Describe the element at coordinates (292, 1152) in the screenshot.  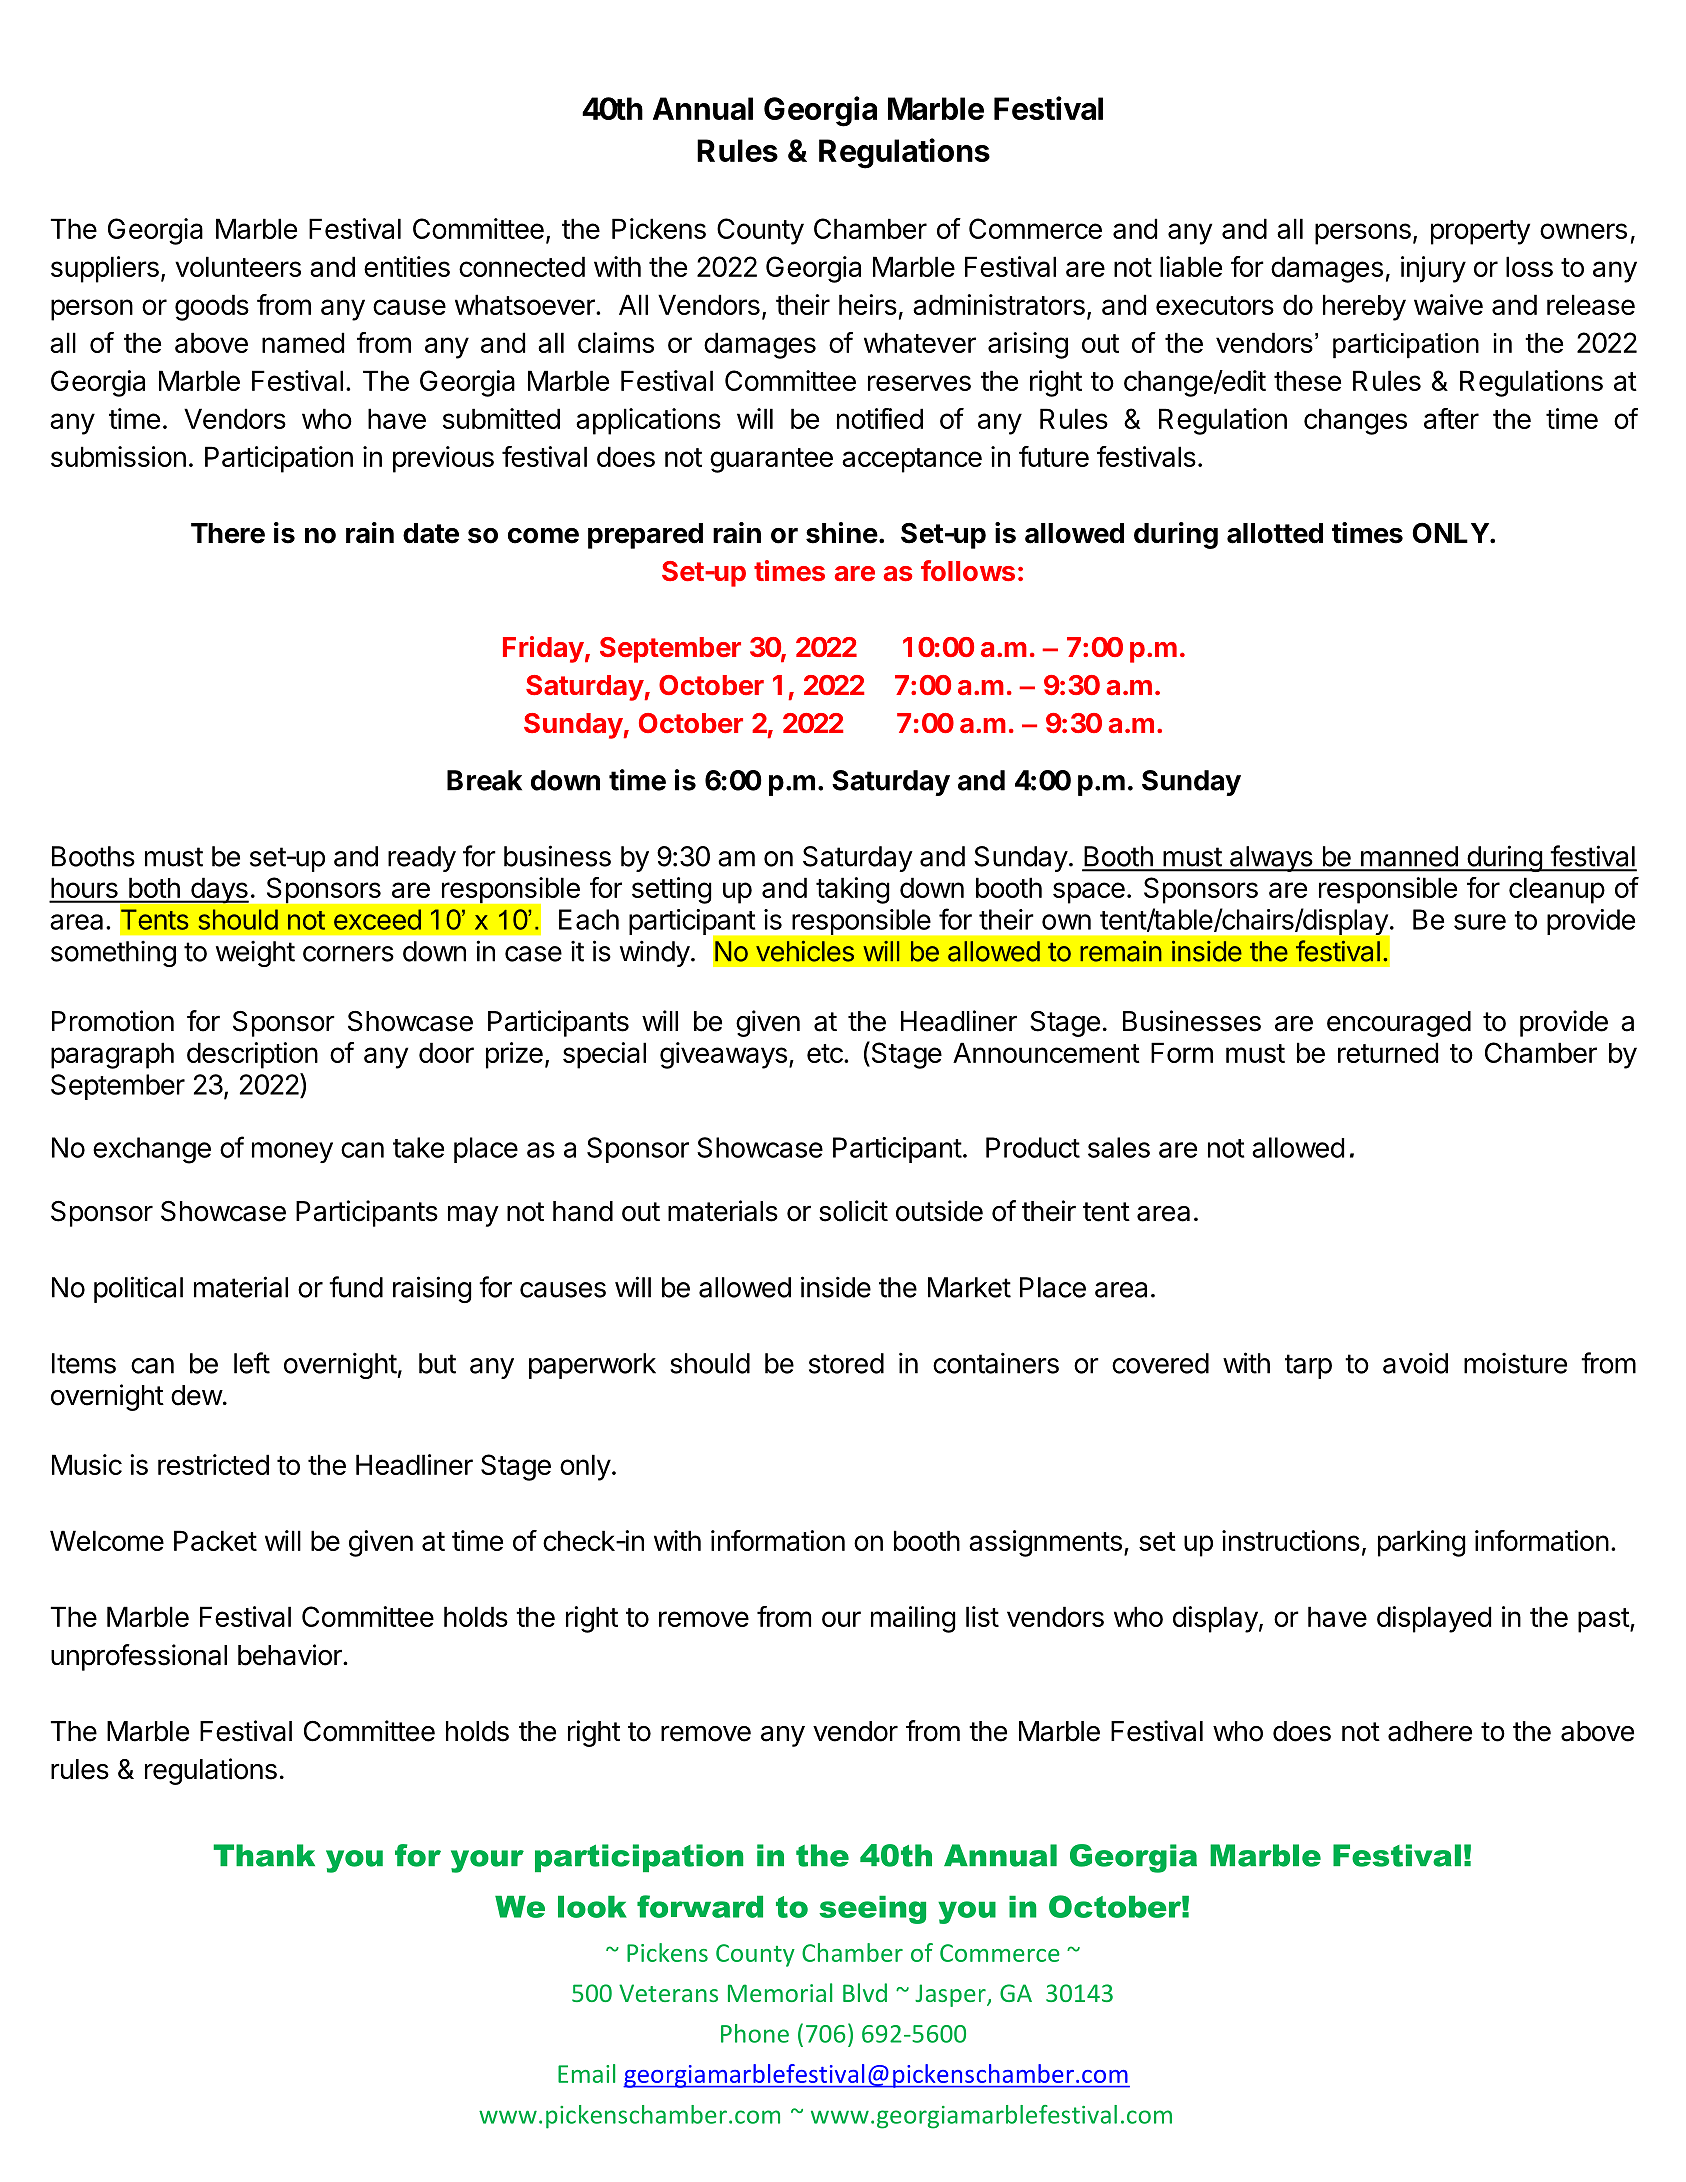
I see `money` at that location.
